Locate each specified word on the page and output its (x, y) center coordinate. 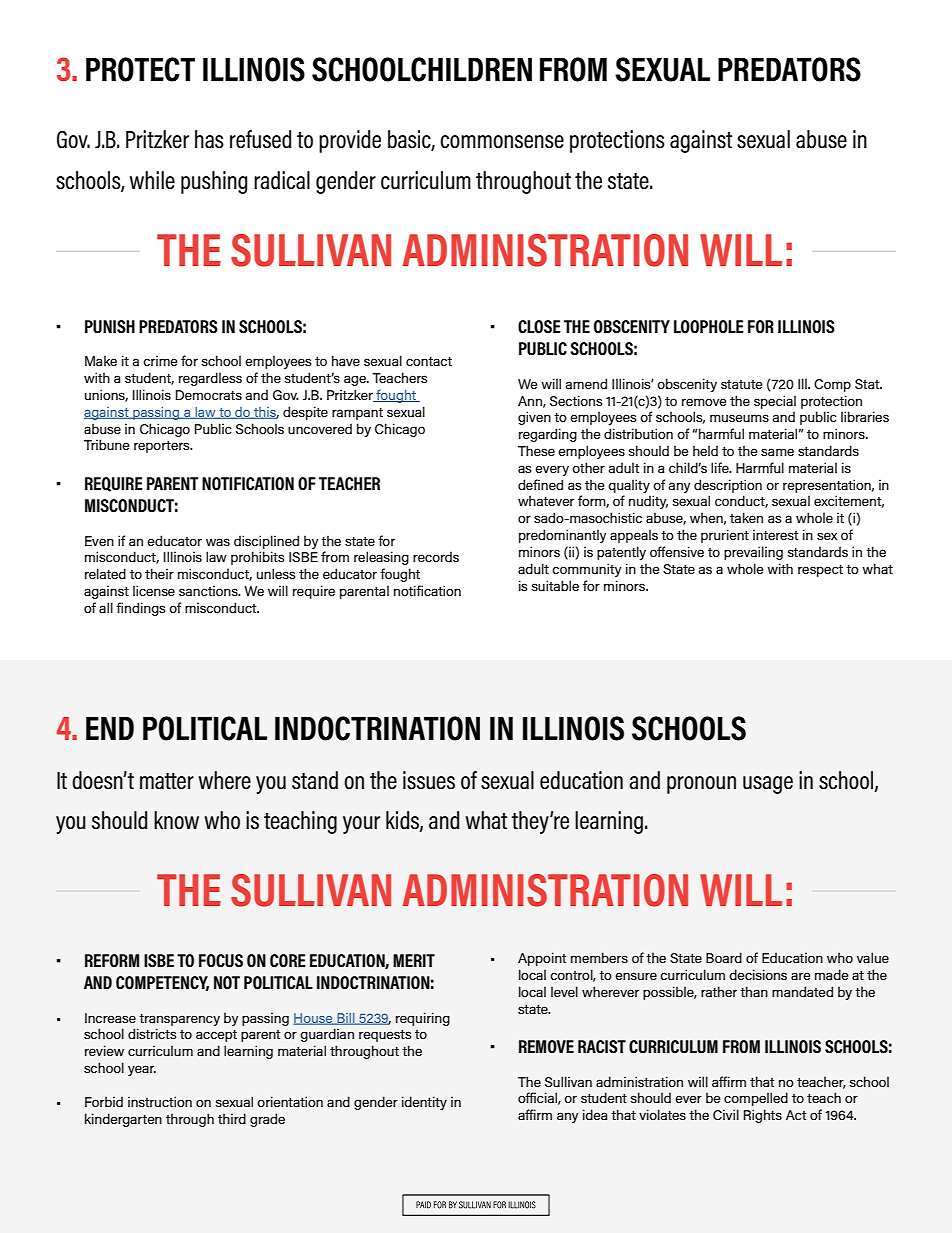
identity (424, 1103)
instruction (160, 1101)
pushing (214, 182)
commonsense (502, 142)
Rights (763, 1116)
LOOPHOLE (709, 327)
